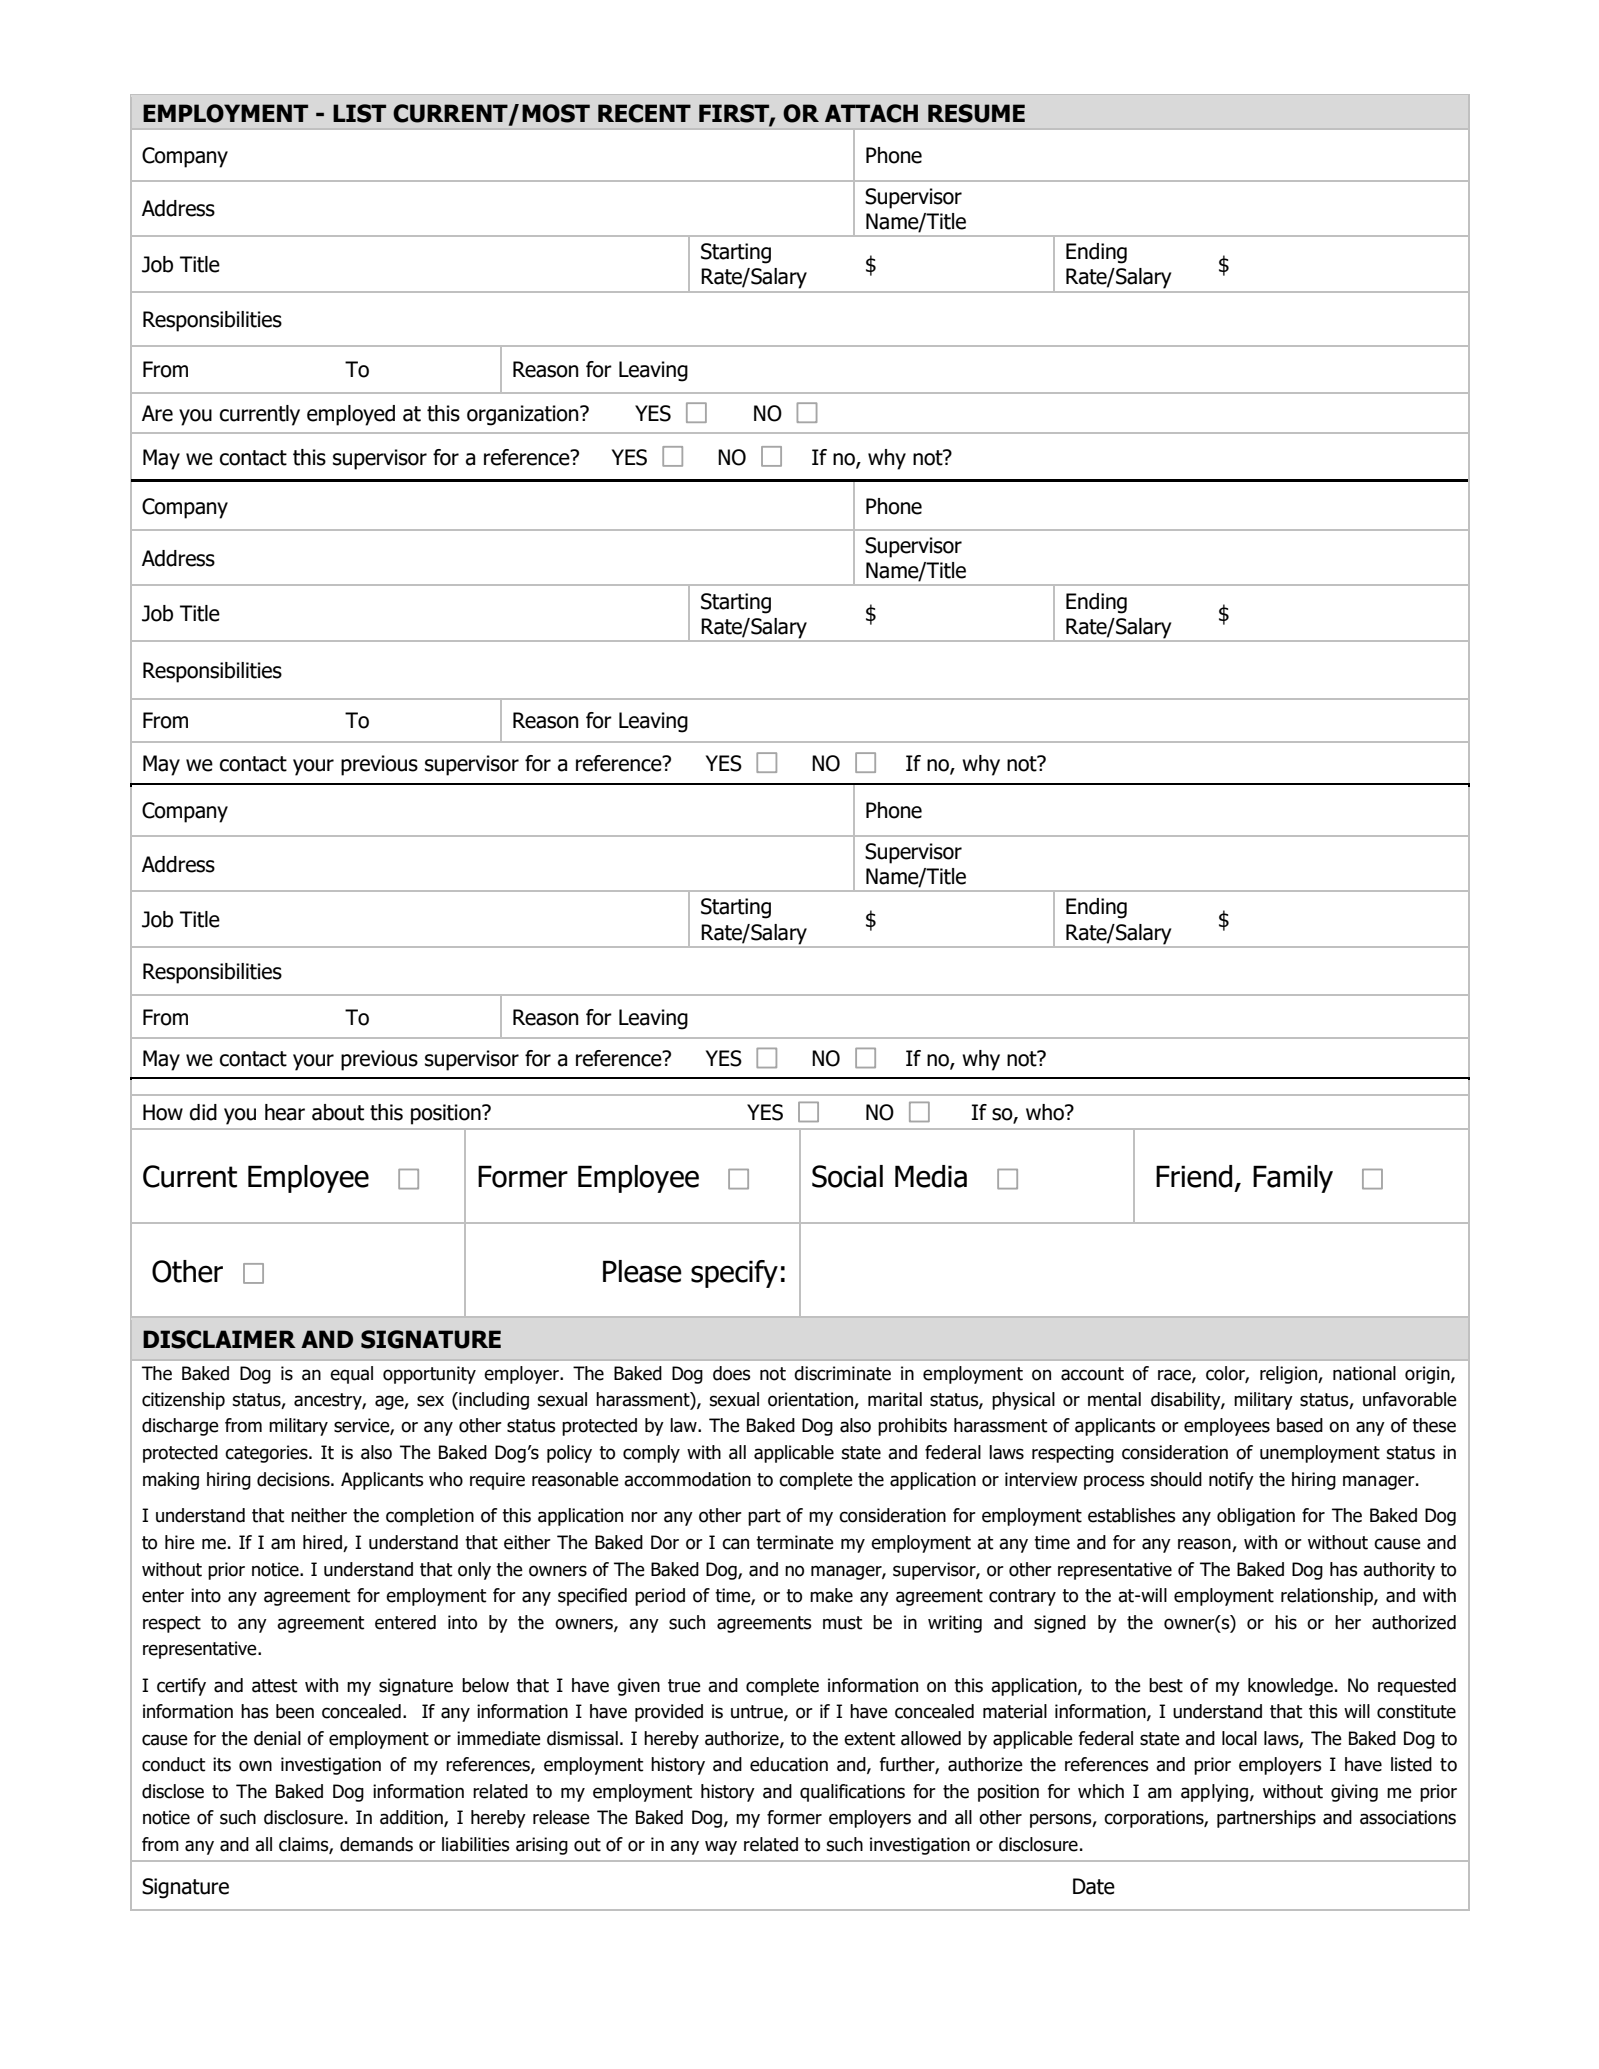  What do you see at coordinates (1293, 1179) in the image?
I see `Family` at bounding box center [1293, 1179].
